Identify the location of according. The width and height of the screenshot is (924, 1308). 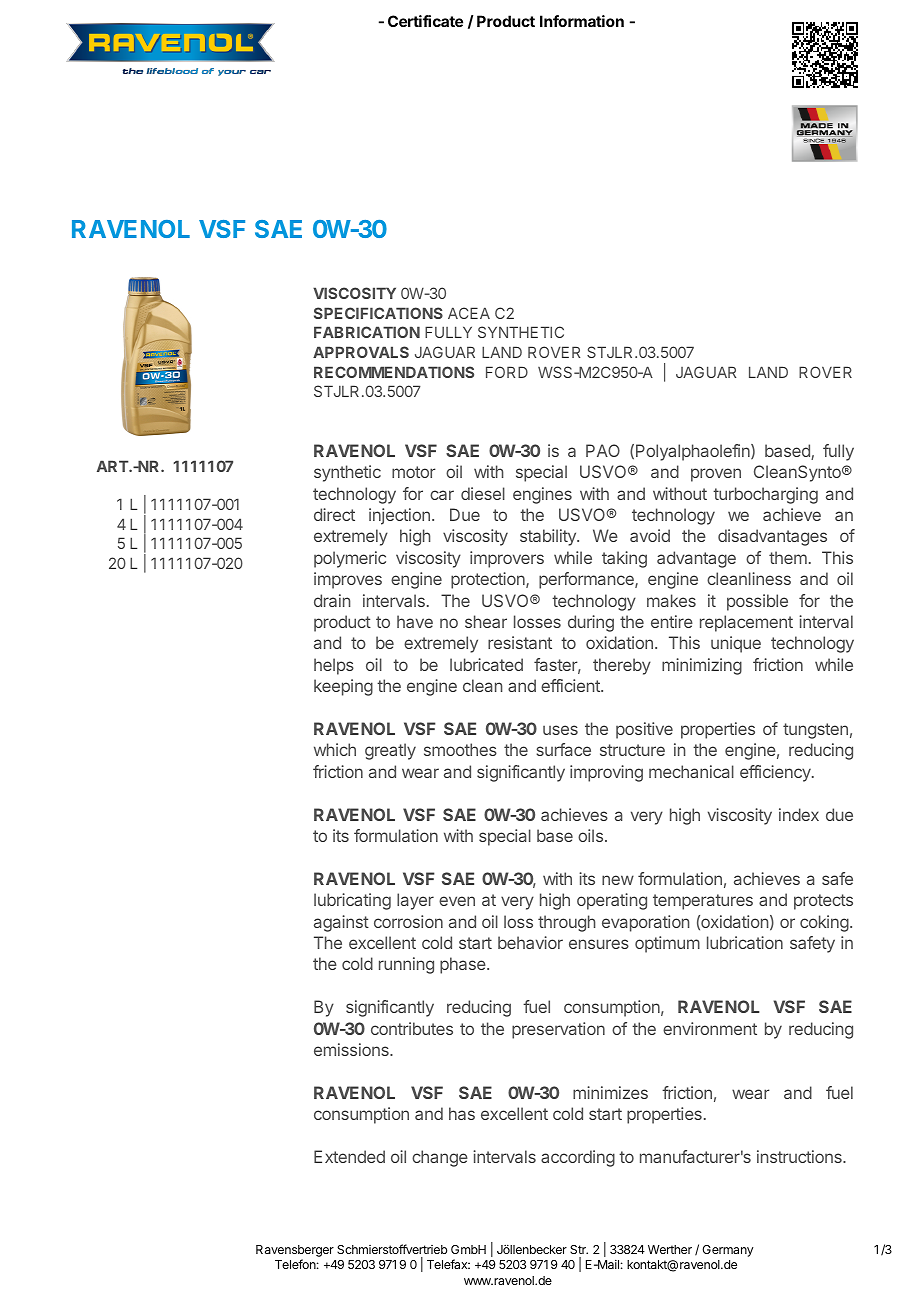
(578, 1158).
